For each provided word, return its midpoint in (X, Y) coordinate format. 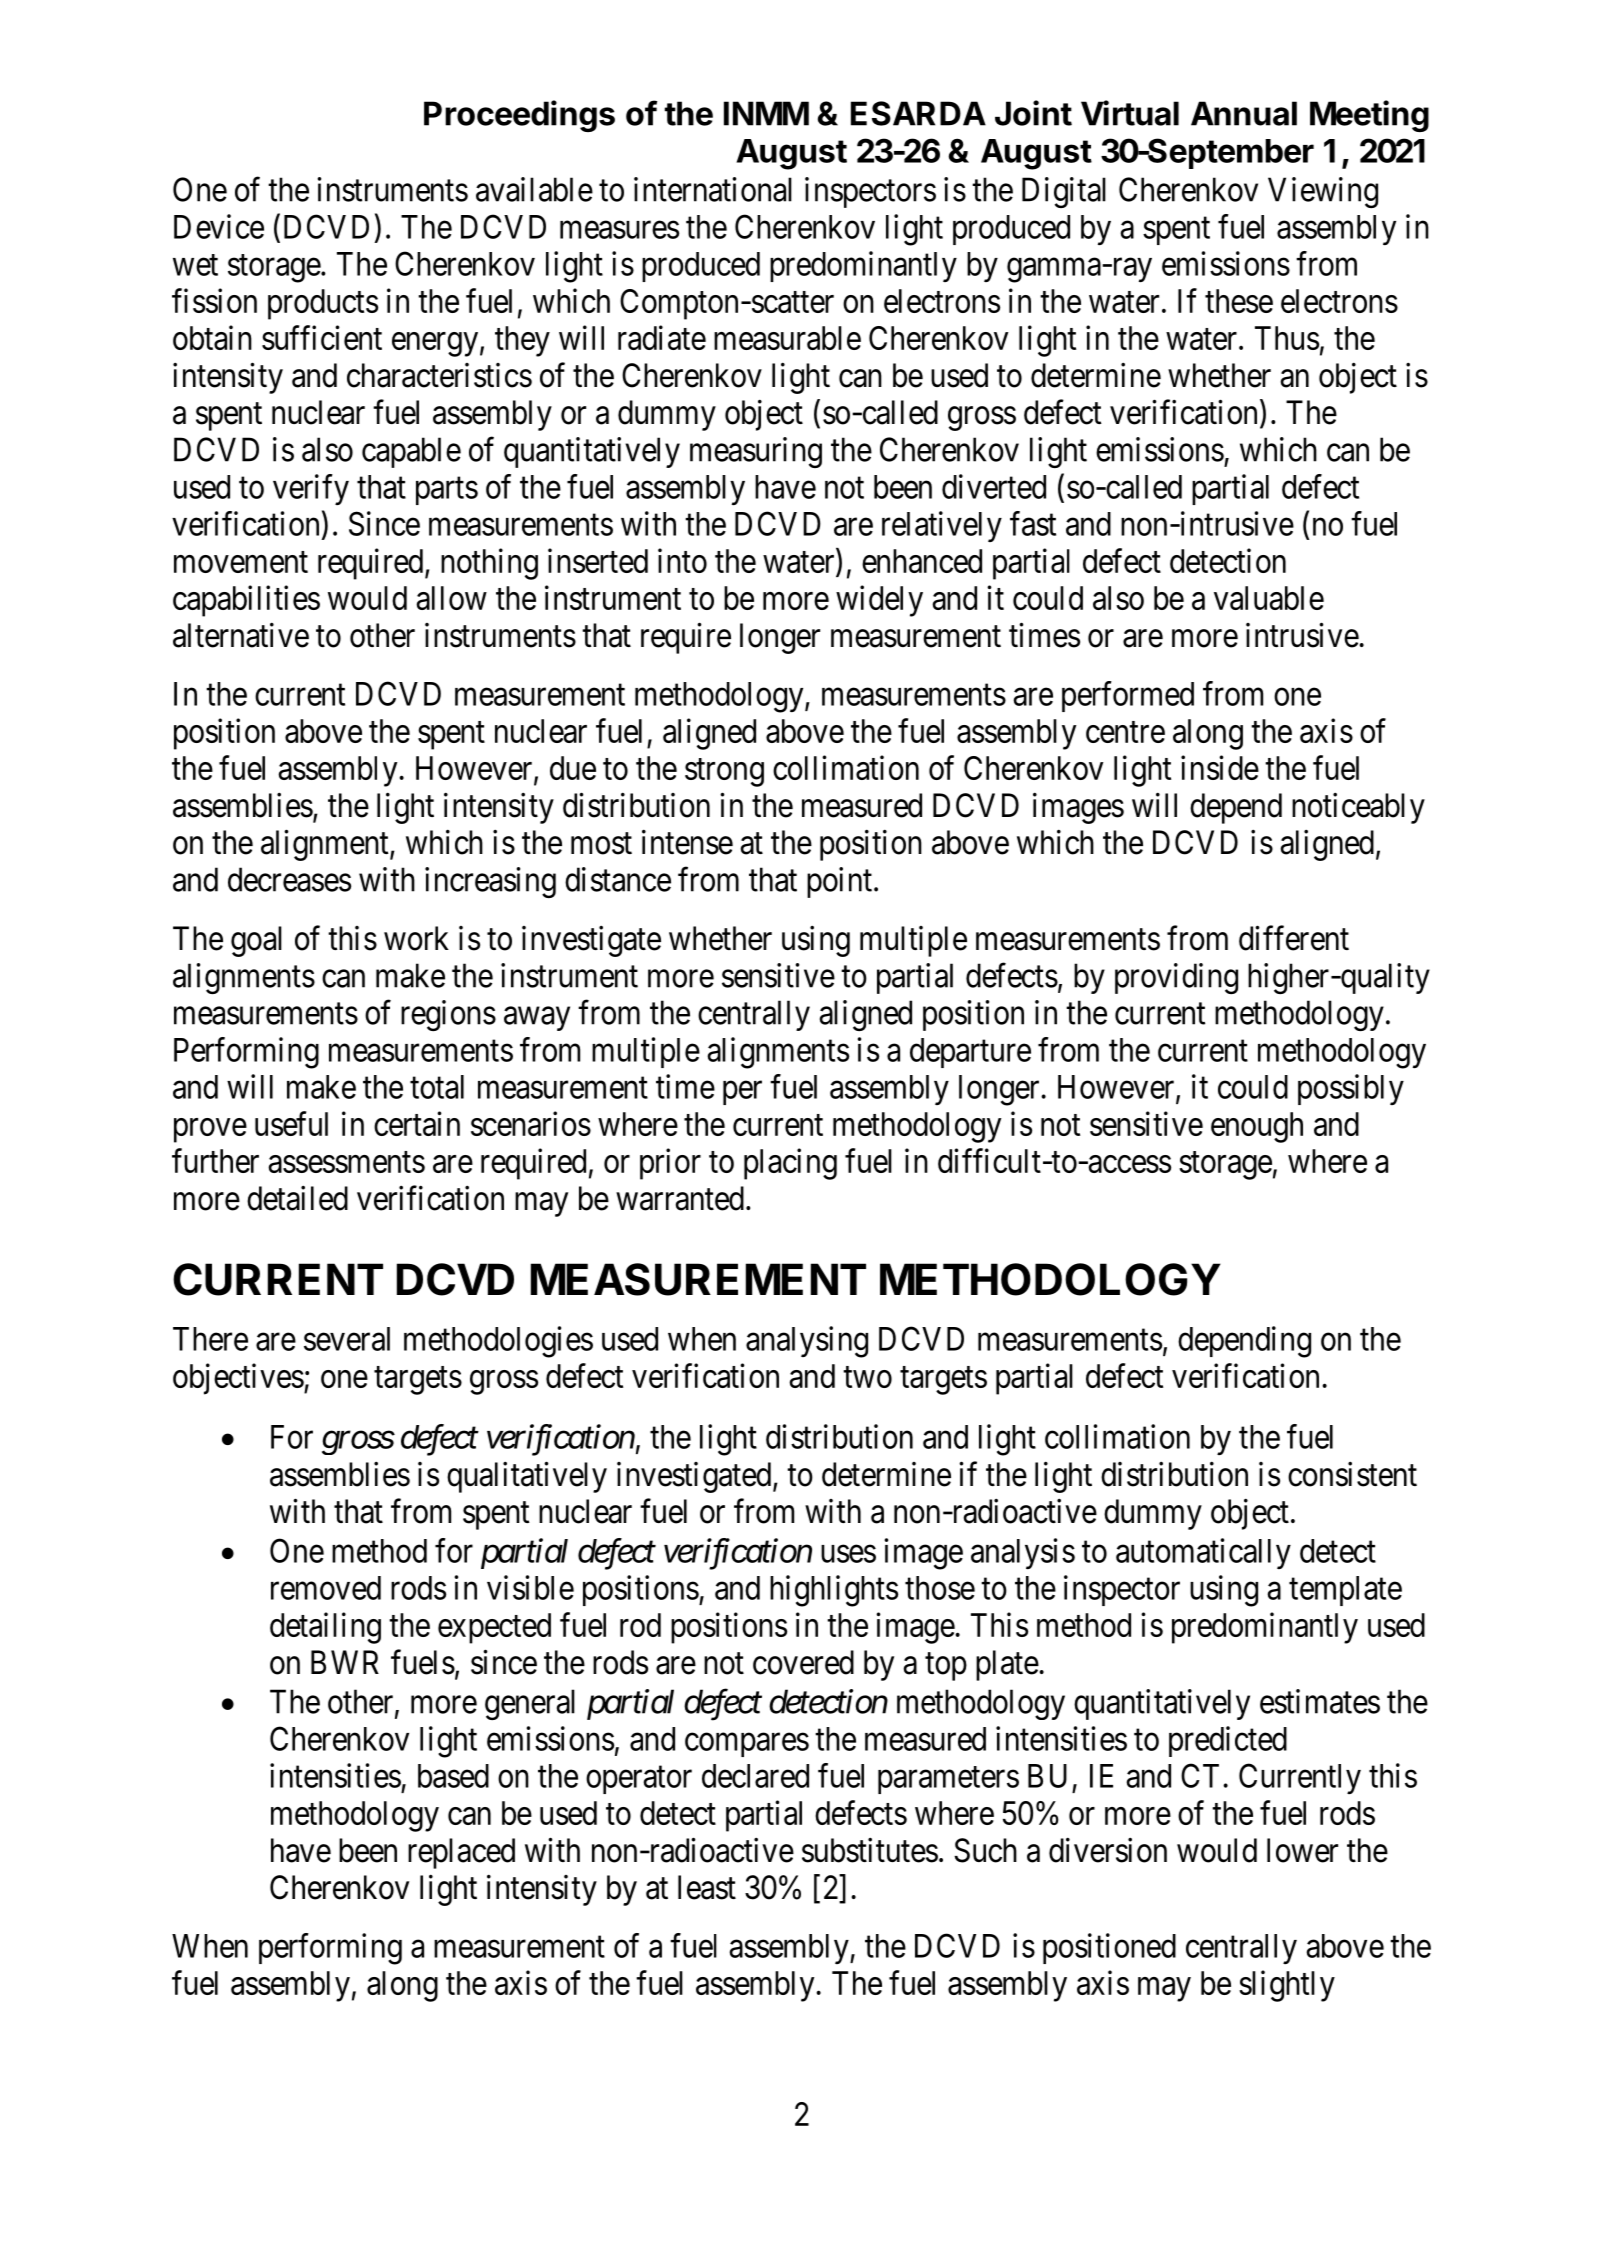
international (713, 189)
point (839, 882)
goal (256, 941)
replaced (461, 1853)
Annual (1244, 113)
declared (755, 1776)
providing (1176, 978)
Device (219, 226)
